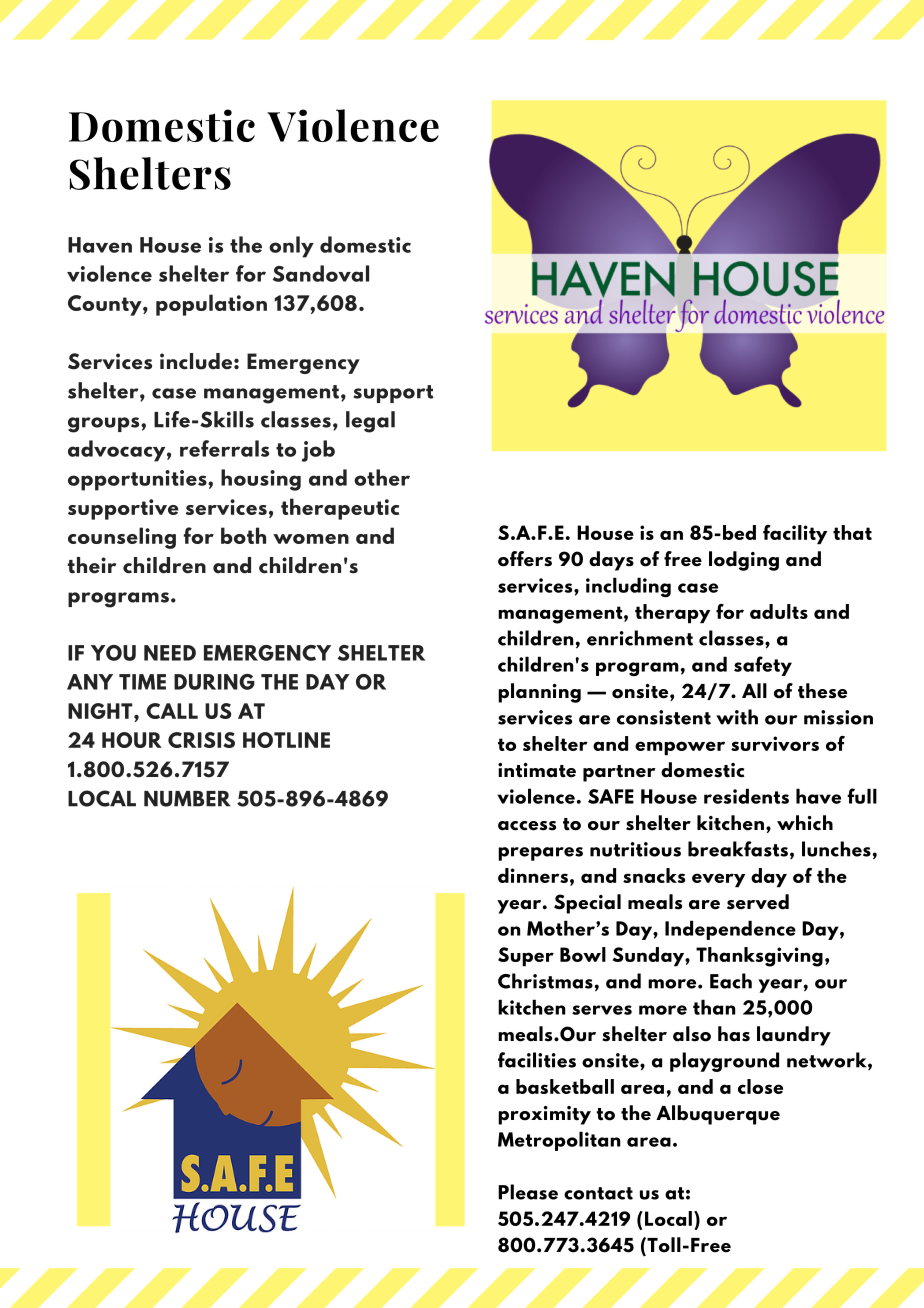 Image resolution: width=924 pixels, height=1308 pixels. I want to click on with, so click(737, 717).
